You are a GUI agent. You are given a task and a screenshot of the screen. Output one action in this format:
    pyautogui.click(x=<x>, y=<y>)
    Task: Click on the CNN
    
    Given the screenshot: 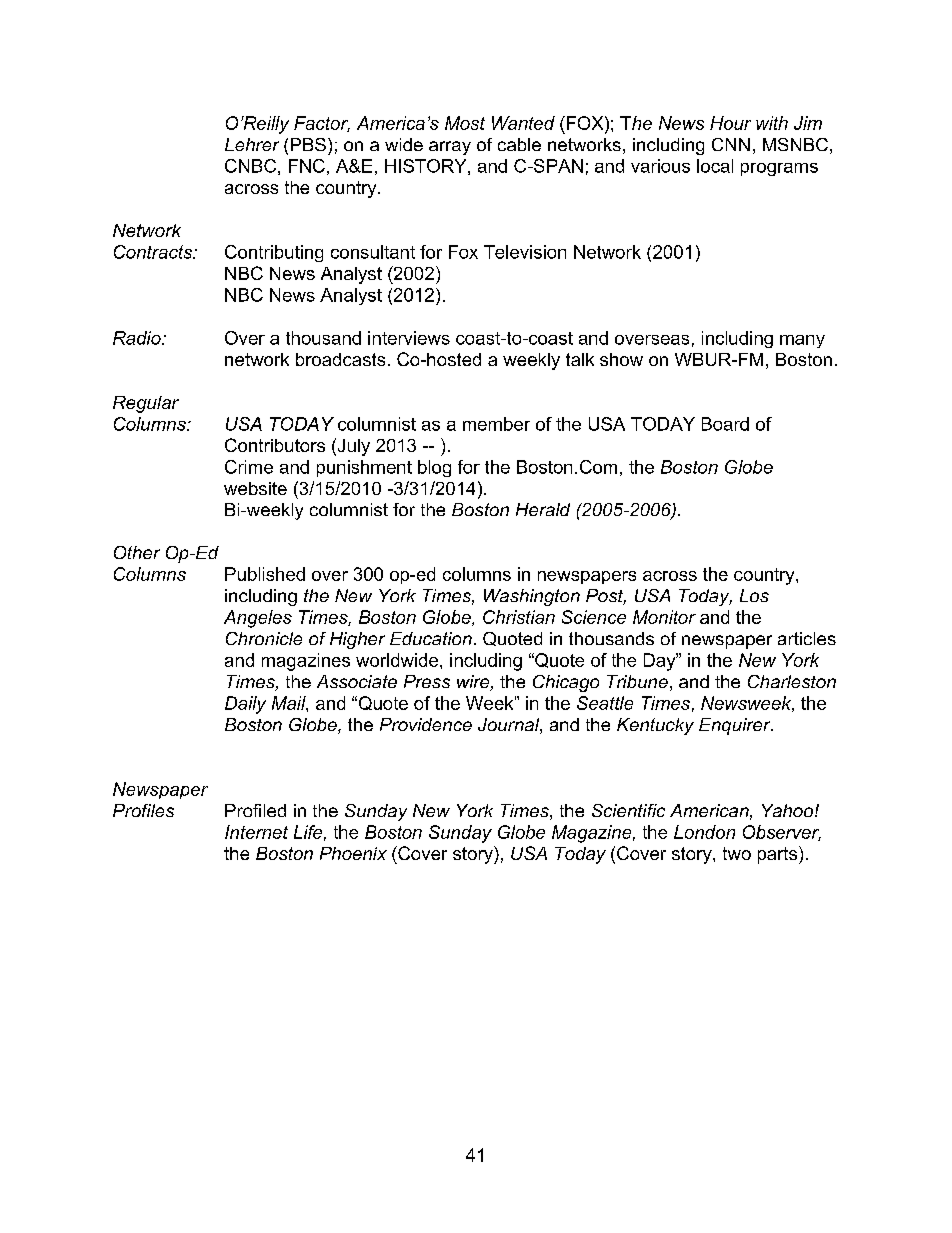 What is the action you would take?
    pyautogui.click(x=731, y=144)
